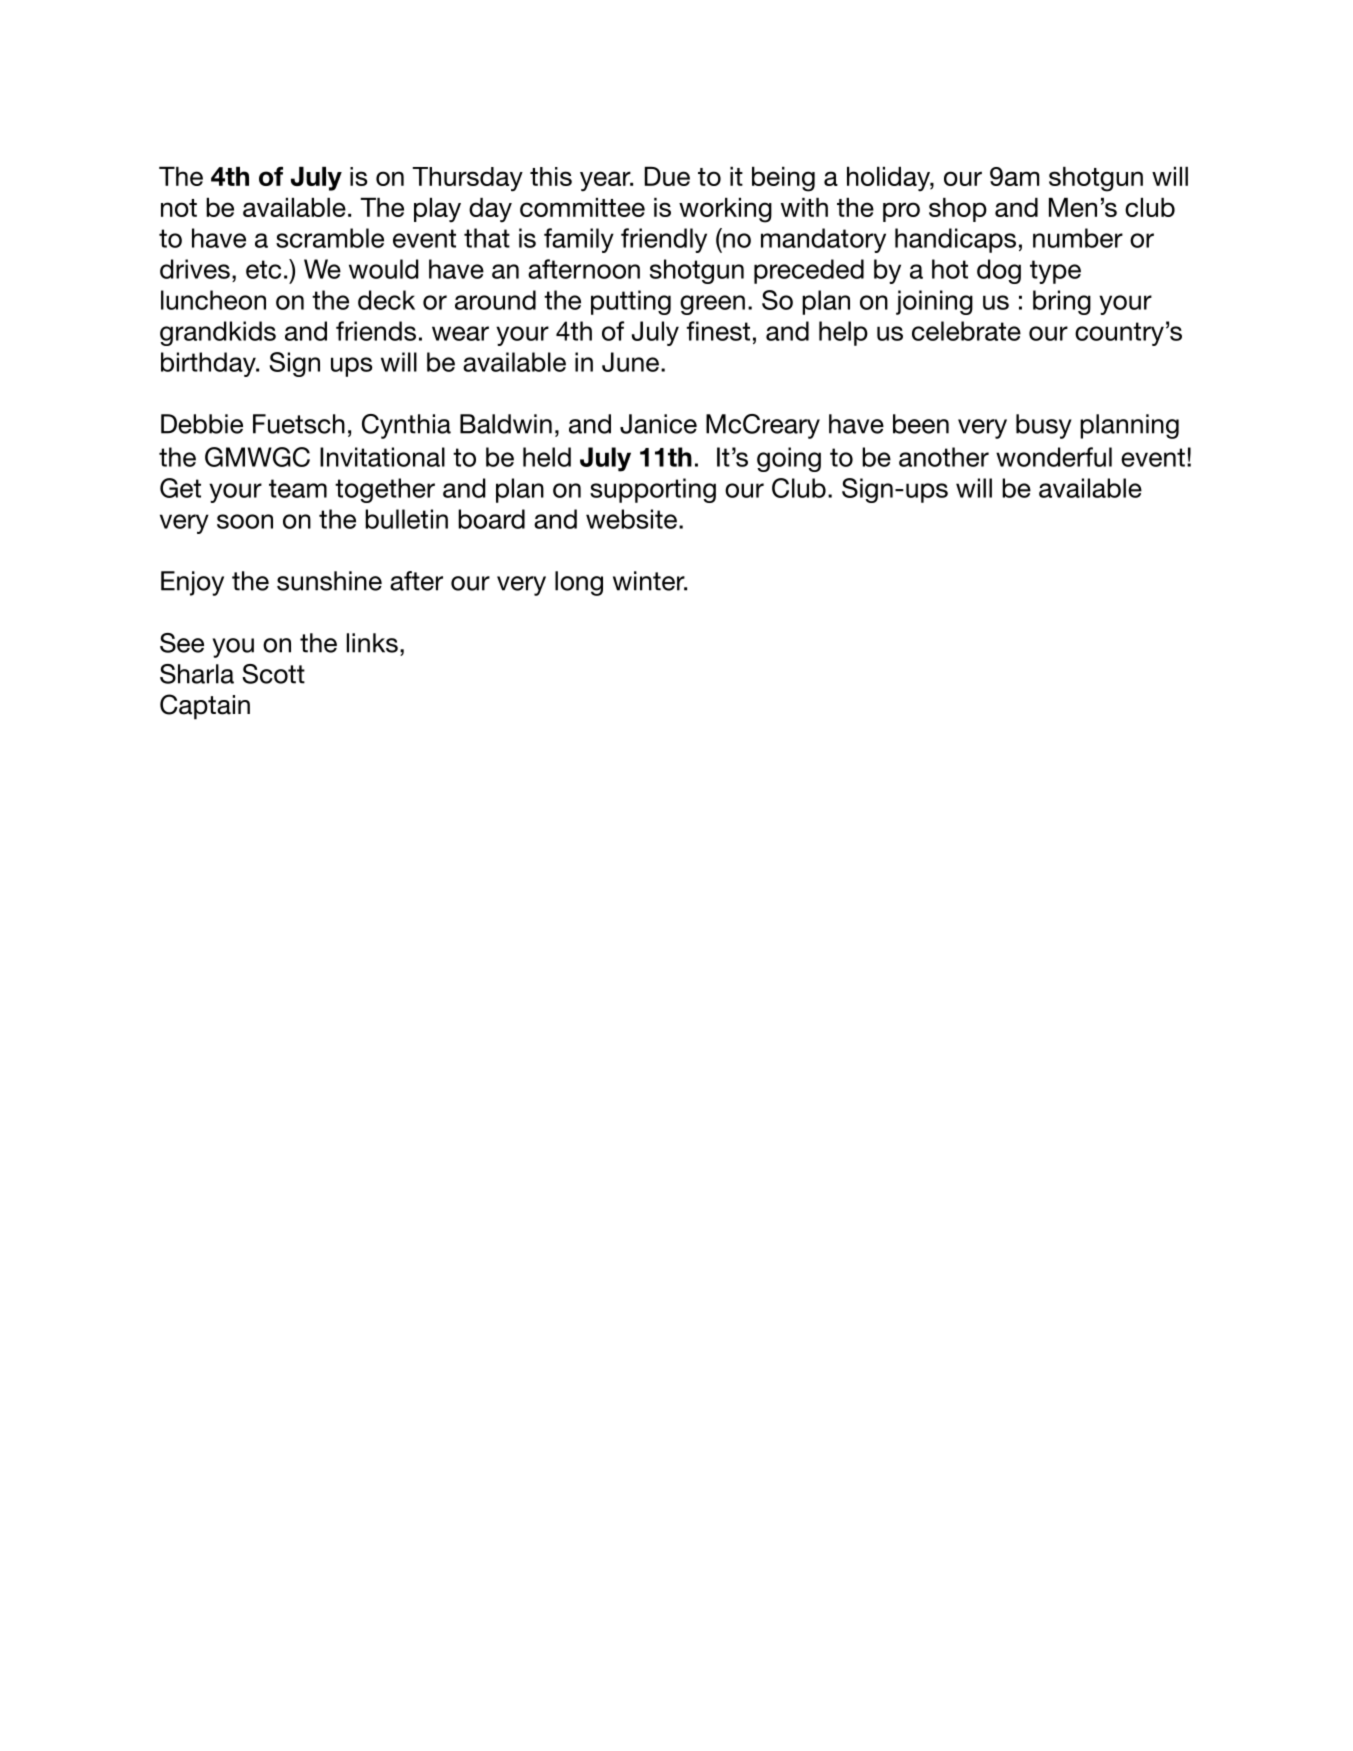  Describe the element at coordinates (606, 181) in the screenshot. I see `year` at that location.
